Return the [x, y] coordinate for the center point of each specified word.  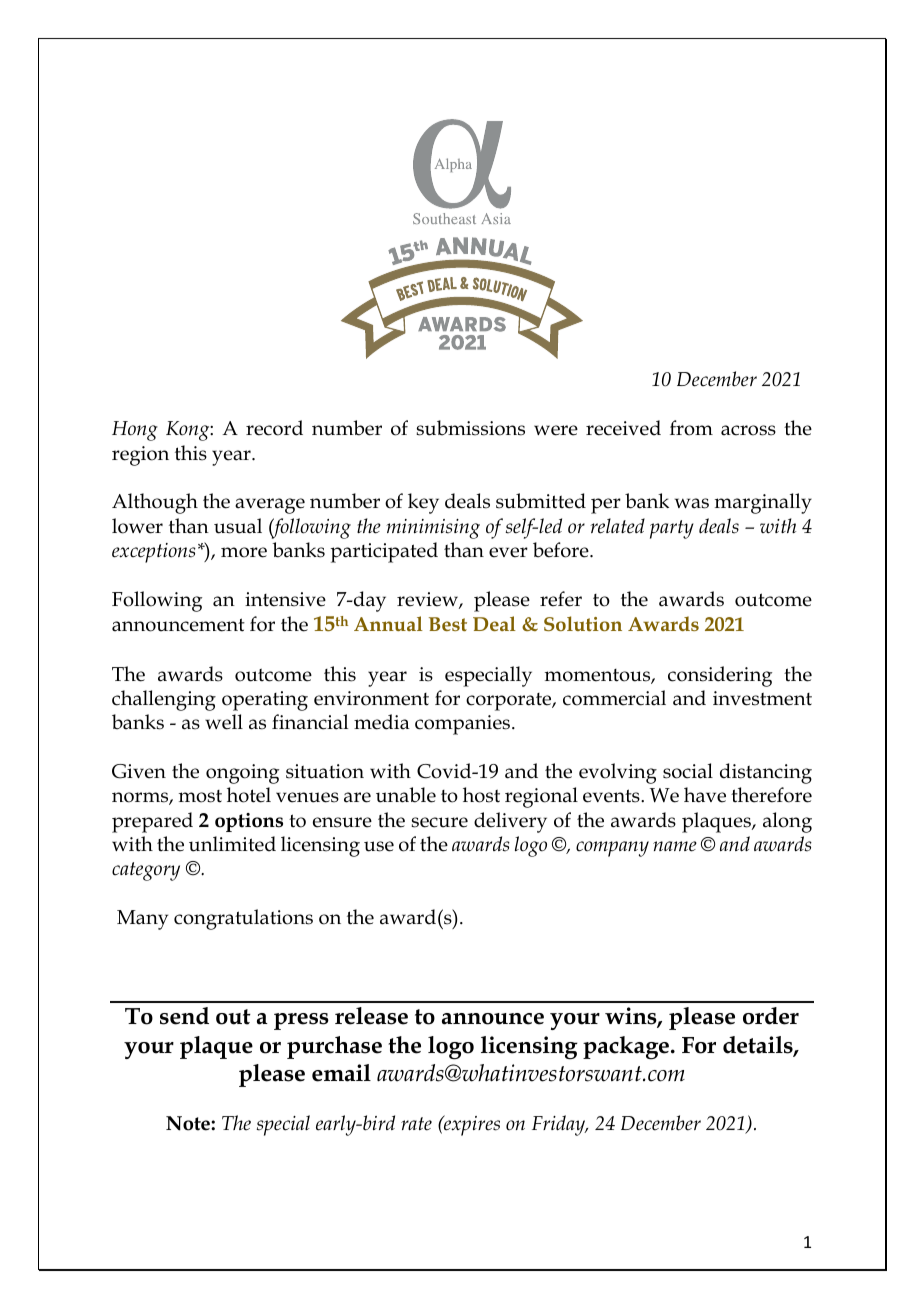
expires [471, 1125]
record [274, 428]
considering [720, 676]
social [688, 771]
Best [448, 624]
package [627, 1048]
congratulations [243, 919]
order [771, 1016]
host [481, 795]
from [691, 428]
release [371, 1016]
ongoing [242, 774]
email [341, 1073]
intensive [285, 599]
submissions [470, 428]
